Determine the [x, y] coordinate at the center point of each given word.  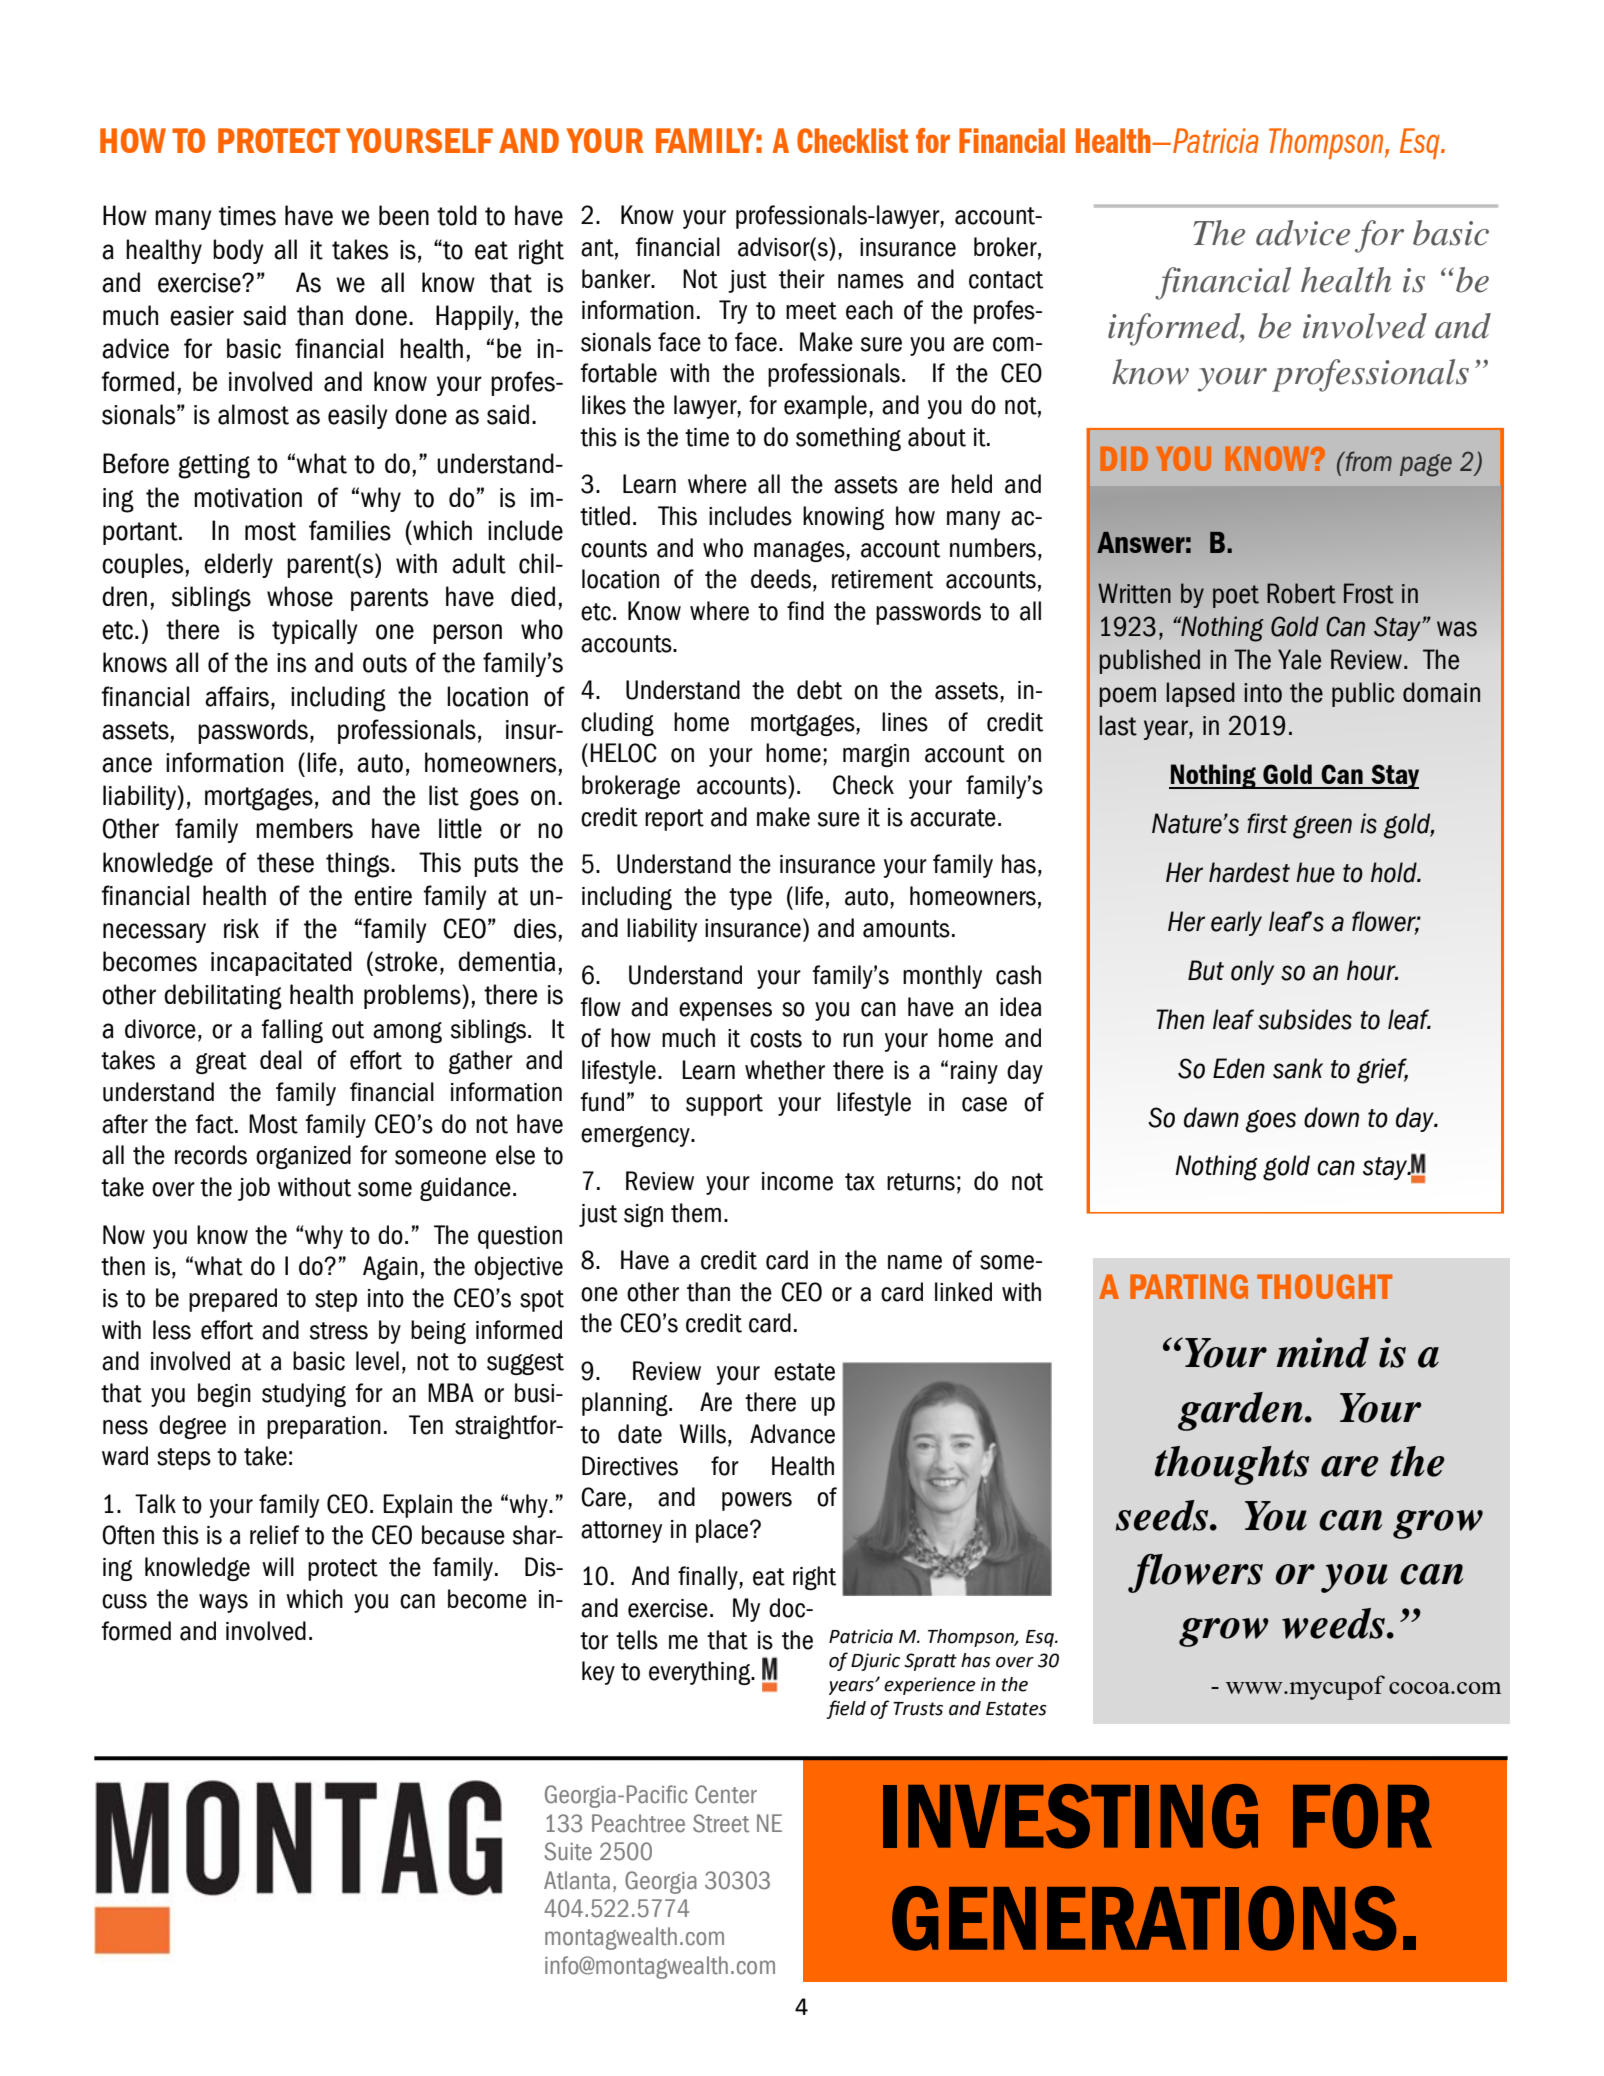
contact [1006, 280]
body [238, 251]
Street [721, 1823]
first [1267, 823]
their [802, 279]
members [304, 828]
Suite [568, 1851]
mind [1322, 1352]
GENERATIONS [1144, 1918]
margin [876, 755]
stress [339, 1331]
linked [963, 1292]
